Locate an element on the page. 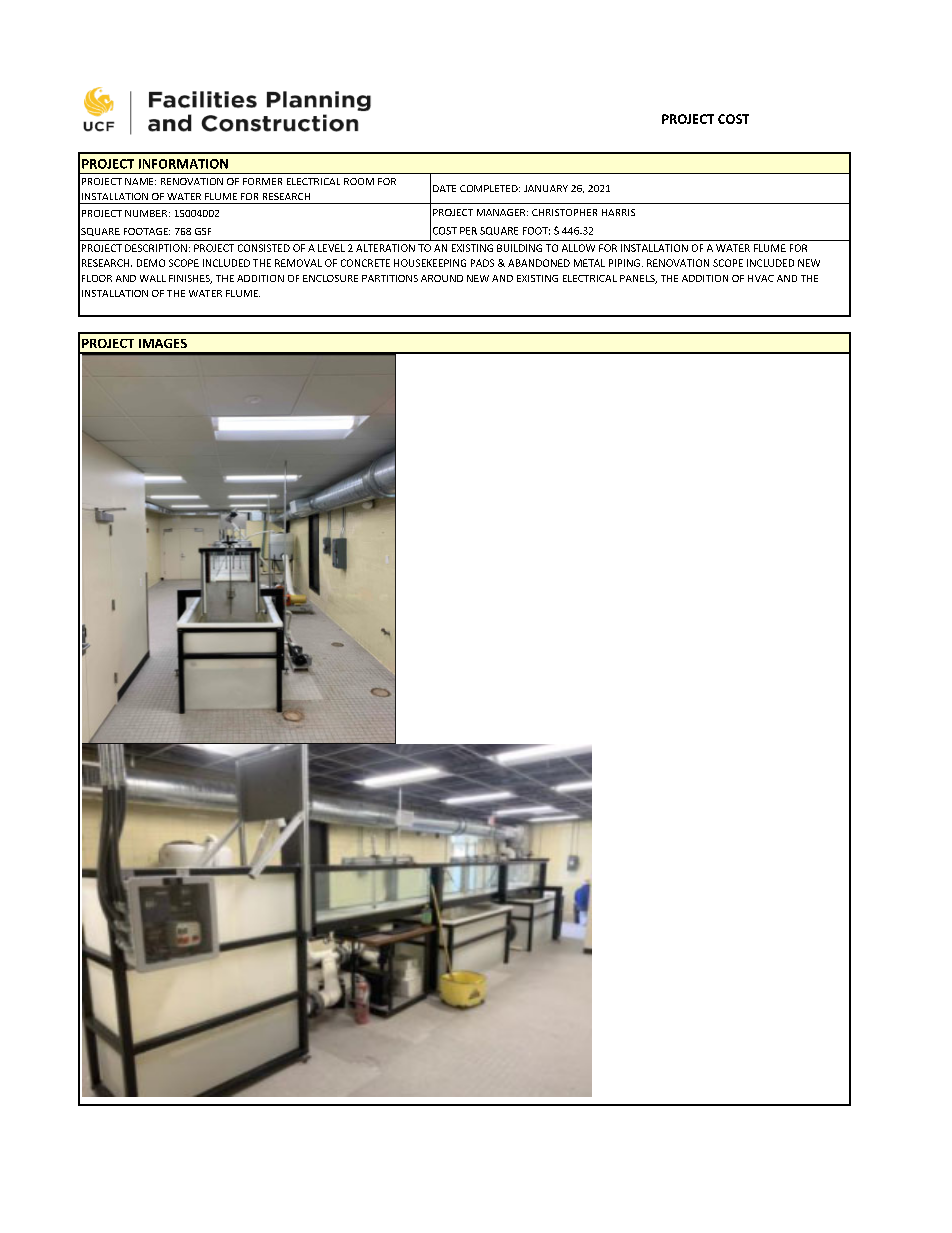 Image resolution: width=952 pixels, height=1233 pixels. INFORMATION is located at coordinates (183, 164).
